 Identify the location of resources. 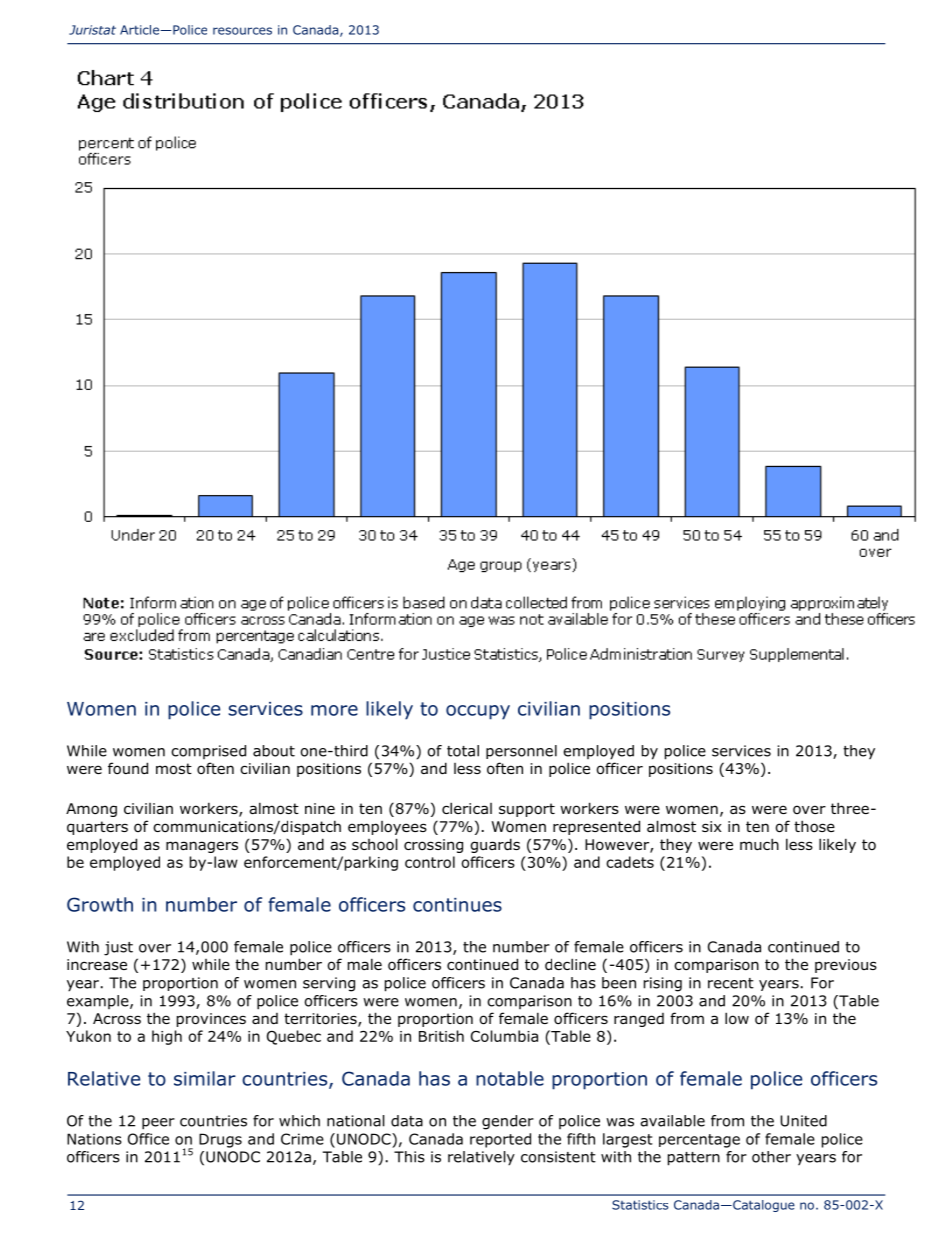
(242, 31).
